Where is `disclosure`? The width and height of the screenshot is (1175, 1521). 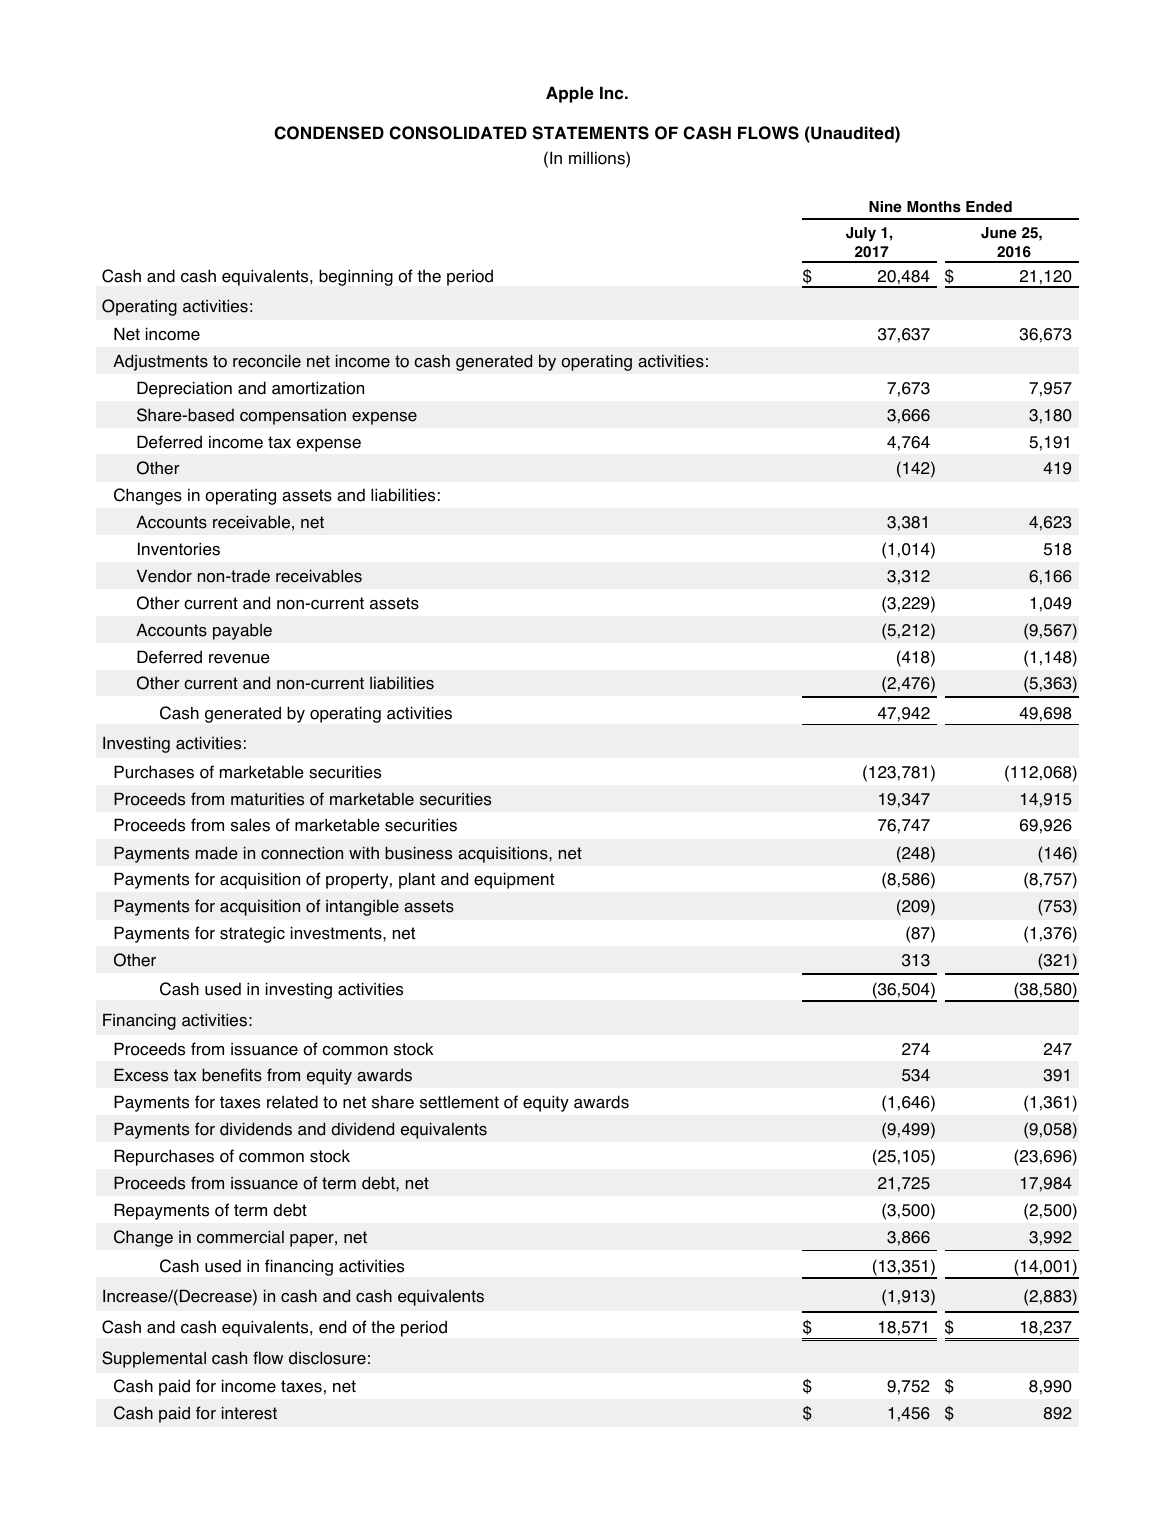 disclosure is located at coordinates (327, 1358).
